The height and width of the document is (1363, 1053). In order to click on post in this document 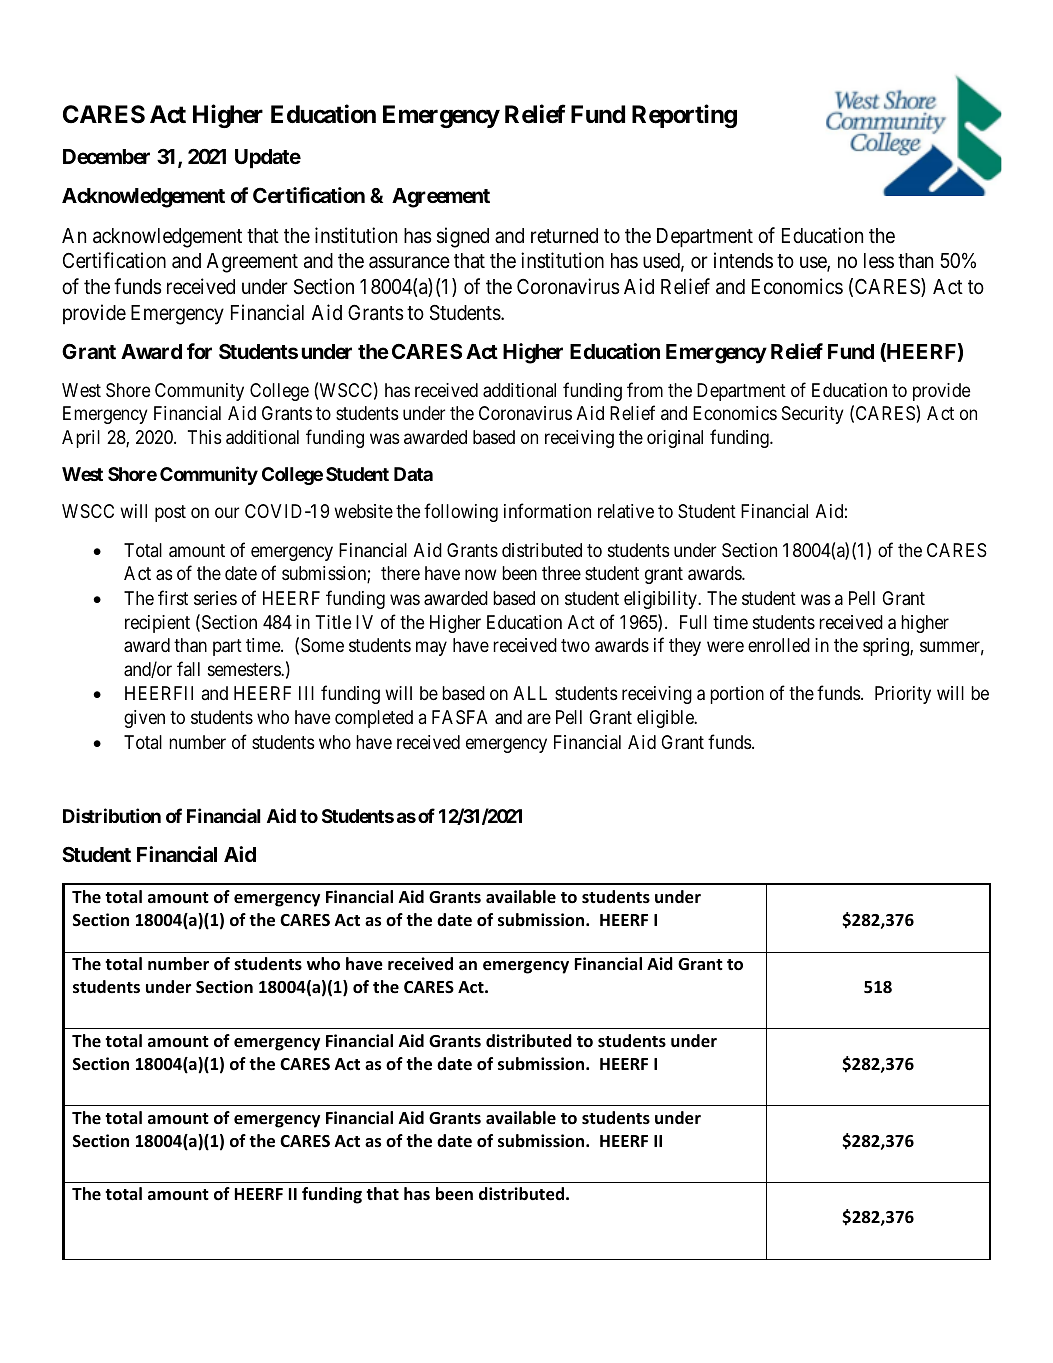, I will do `click(170, 513)`.
